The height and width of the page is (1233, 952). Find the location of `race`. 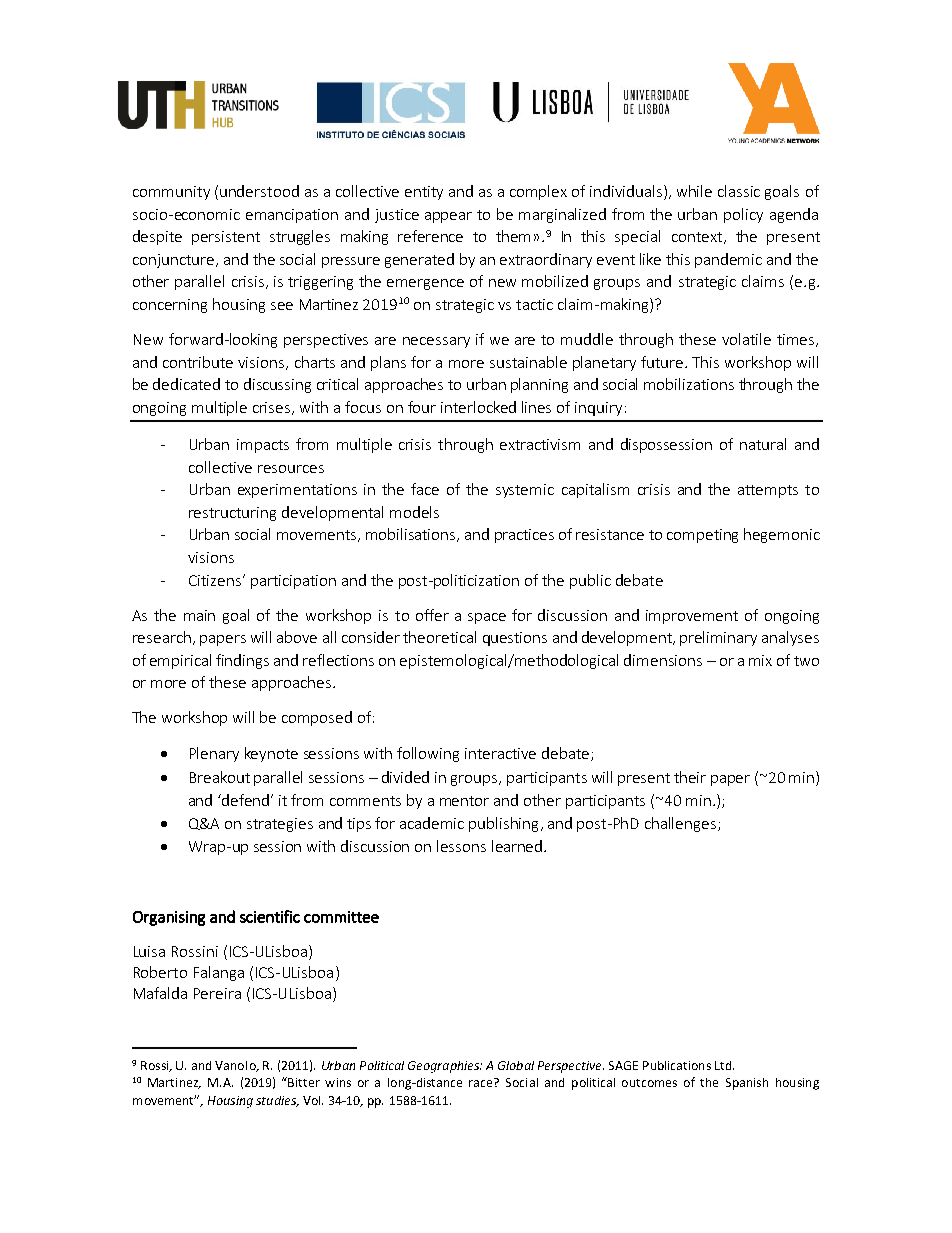

race is located at coordinates (482, 1082).
